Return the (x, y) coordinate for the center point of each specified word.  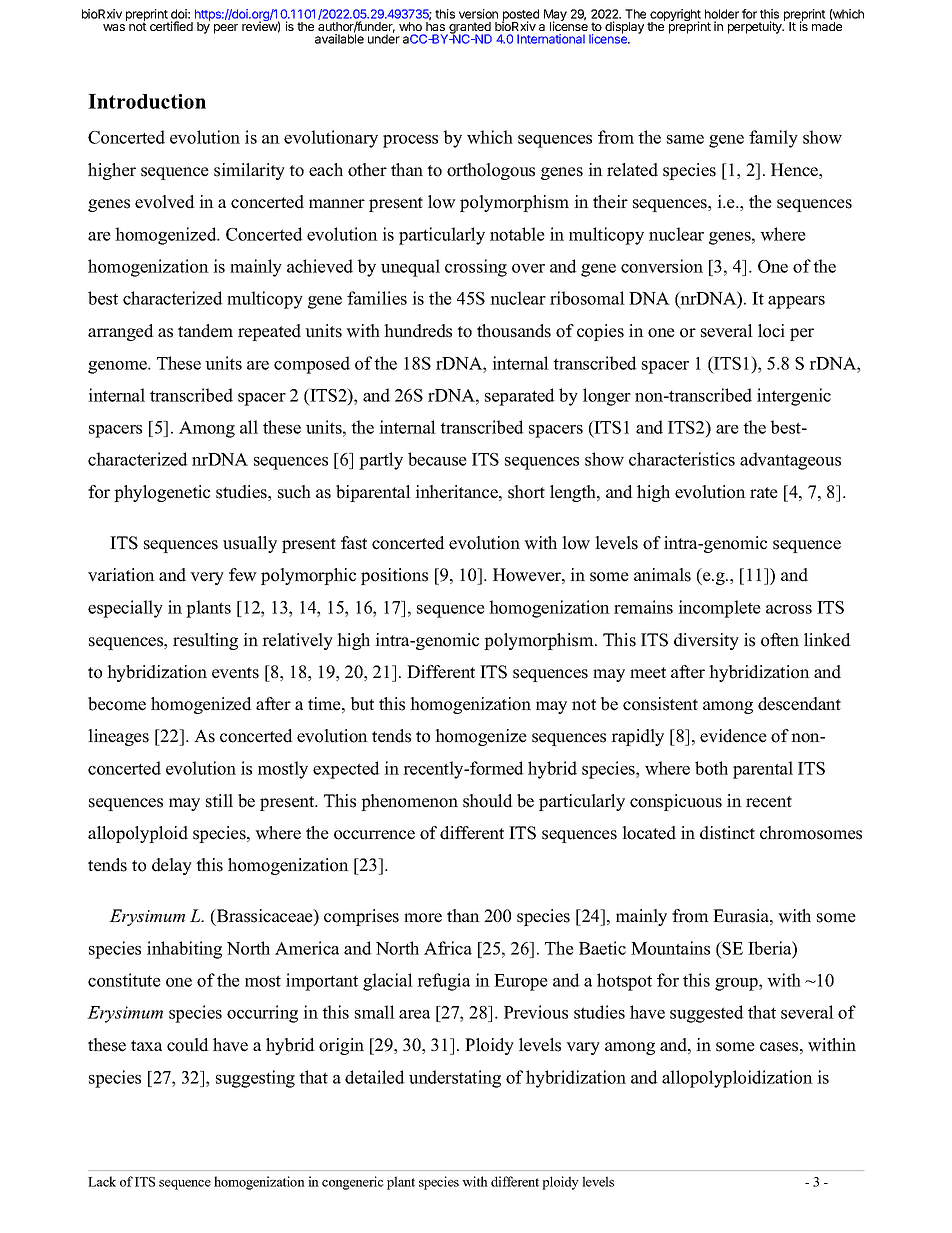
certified (171, 26)
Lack (102, 1181)
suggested (707, 1014)
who (410, 26)
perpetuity (756, 27)
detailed (375, 1077)
